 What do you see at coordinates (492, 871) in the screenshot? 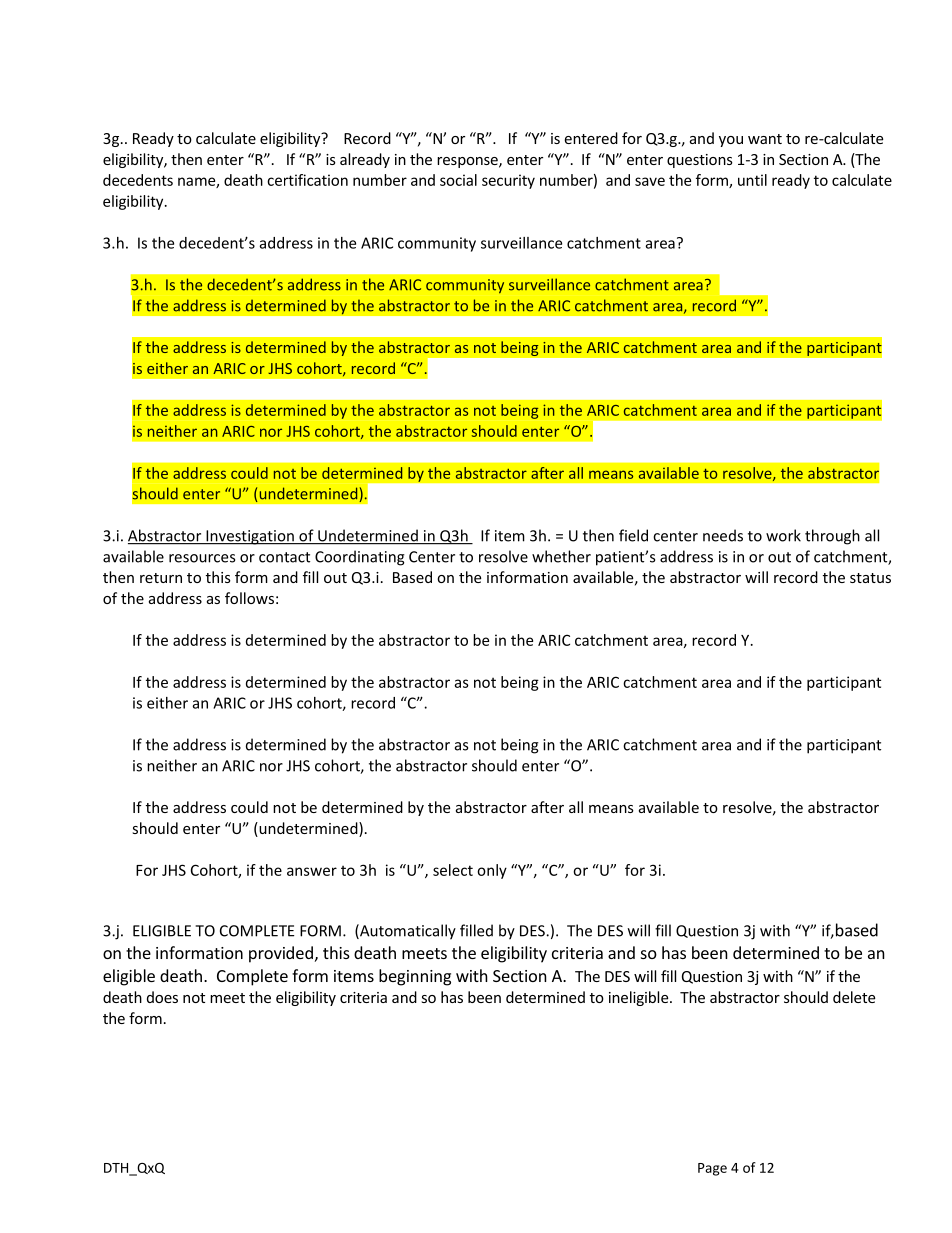
I see `only` at bounding box center [492, 871].
